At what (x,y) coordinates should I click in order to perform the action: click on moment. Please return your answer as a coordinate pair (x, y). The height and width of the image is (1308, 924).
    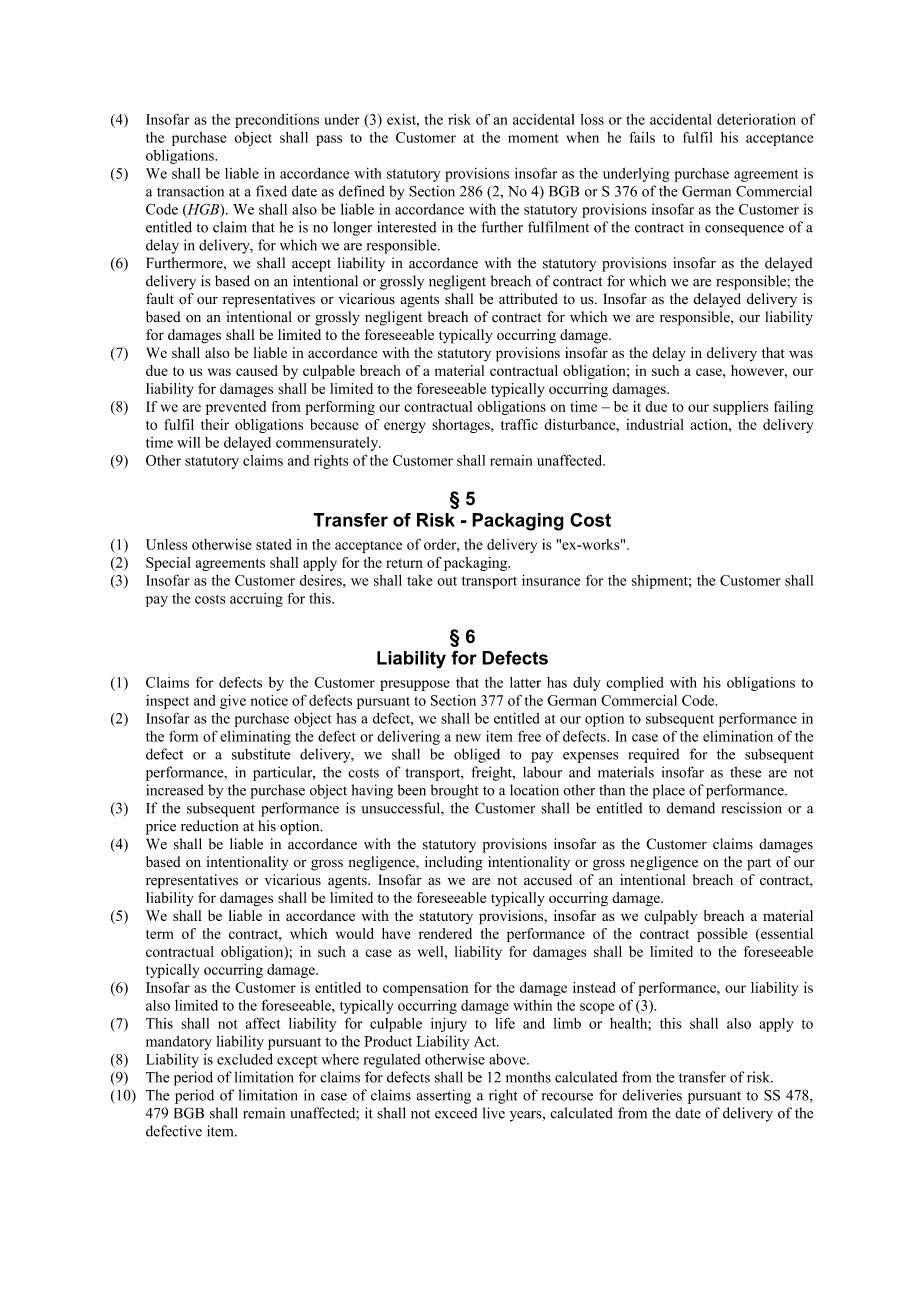
    Looking at the image, I should click on (533, 138).
